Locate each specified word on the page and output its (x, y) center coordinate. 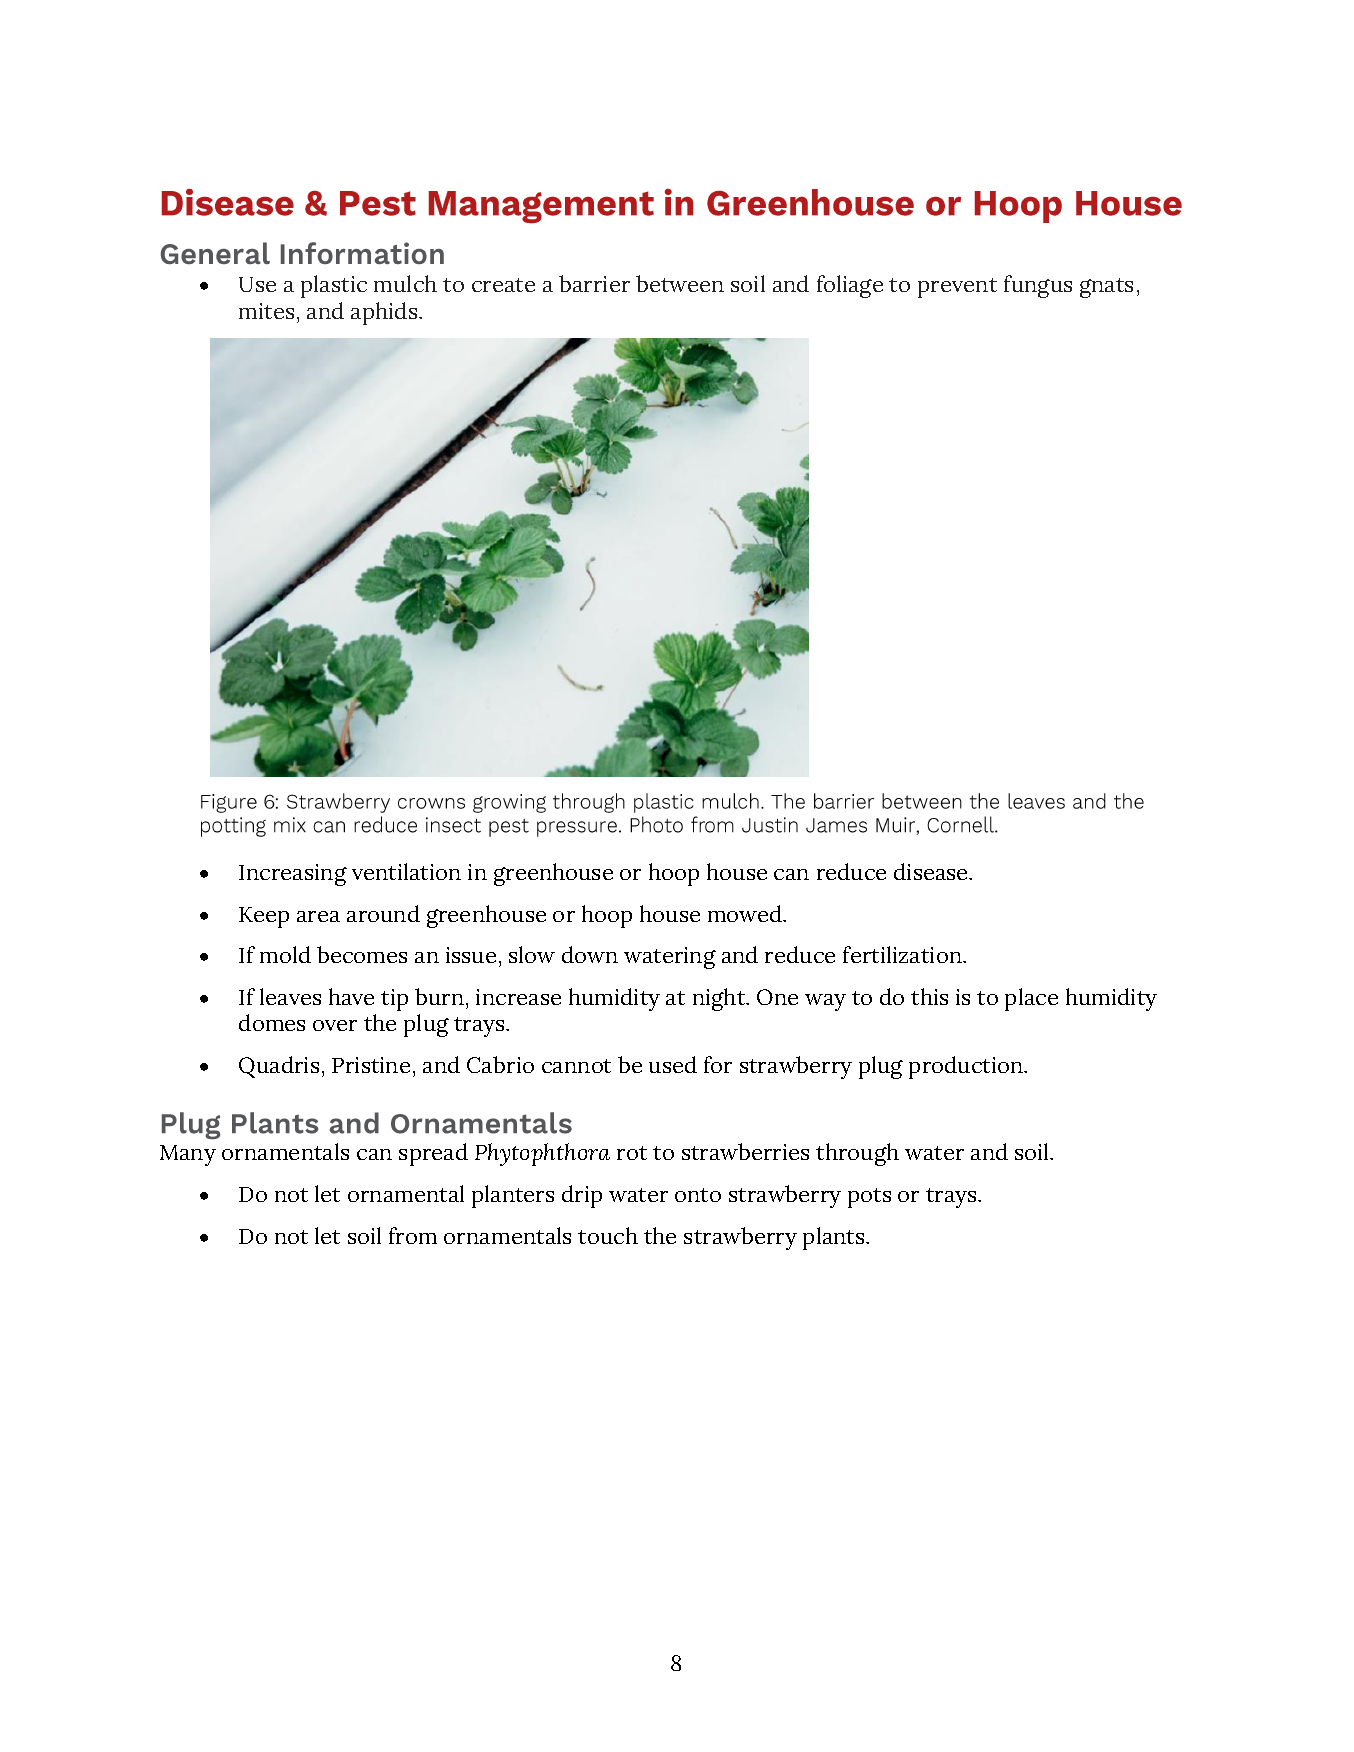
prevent (957, 288)
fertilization (903, 954)
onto (698, 1195)
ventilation (406, 871)
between (680, 283)
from (413, 1235)
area (318, 916)
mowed (746, 913)
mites (266, 311)
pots (869, 1198)
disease (932, 871)
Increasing (293, 875)
